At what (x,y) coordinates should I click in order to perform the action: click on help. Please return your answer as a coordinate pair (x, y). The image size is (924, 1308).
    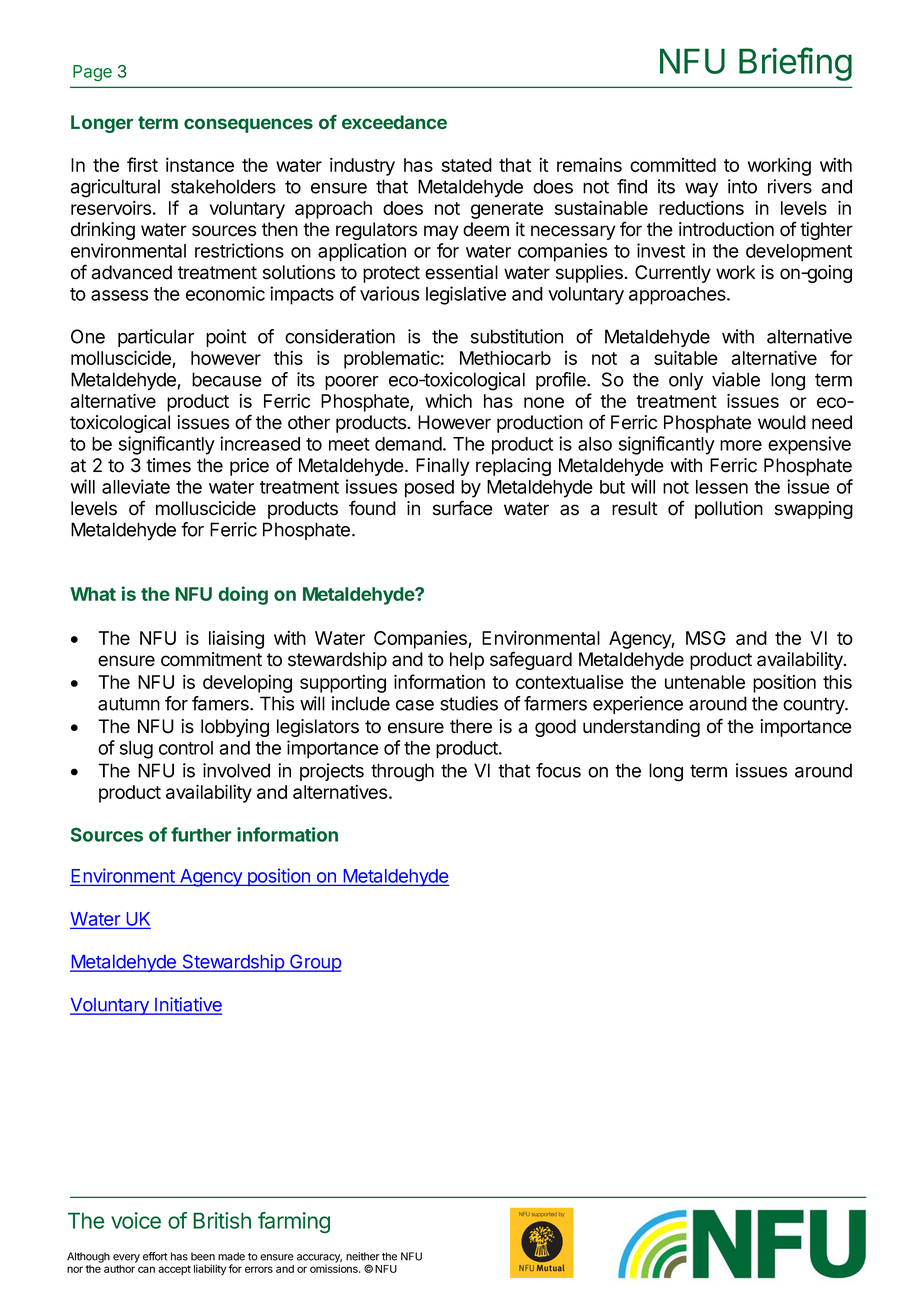
    Looking at the image, I should click on (467, 661).
